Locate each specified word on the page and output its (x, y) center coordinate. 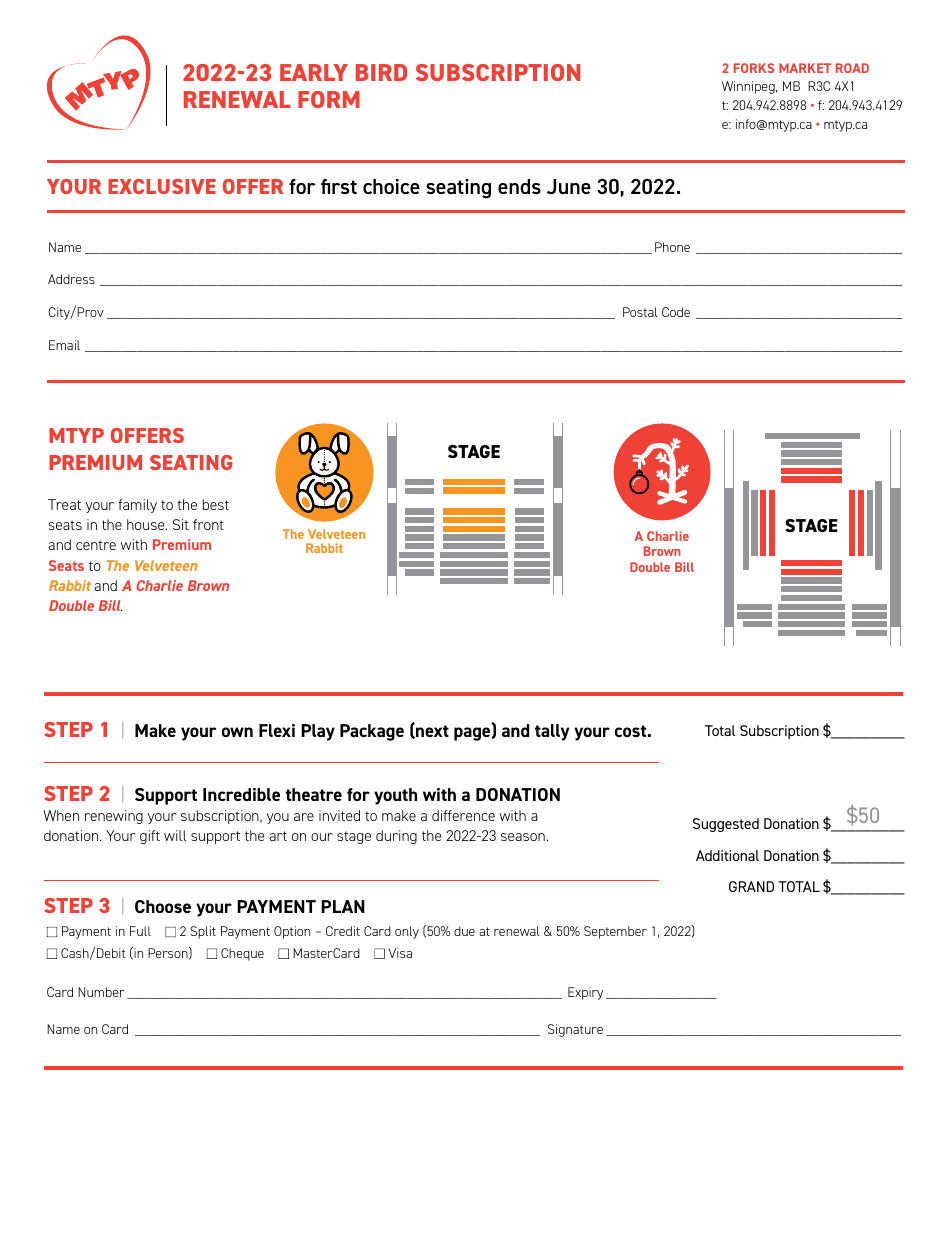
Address (71, 279)
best (216, 504)
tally (552, 732)
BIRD (381, 72)
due (464, 931)
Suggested (726, 825)
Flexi (277, 730)
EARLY (314, 72)
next (431, 730)
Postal (640, 312)
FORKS (754, 68)
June (569, 186)
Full (140, 931)
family (137, 506)
